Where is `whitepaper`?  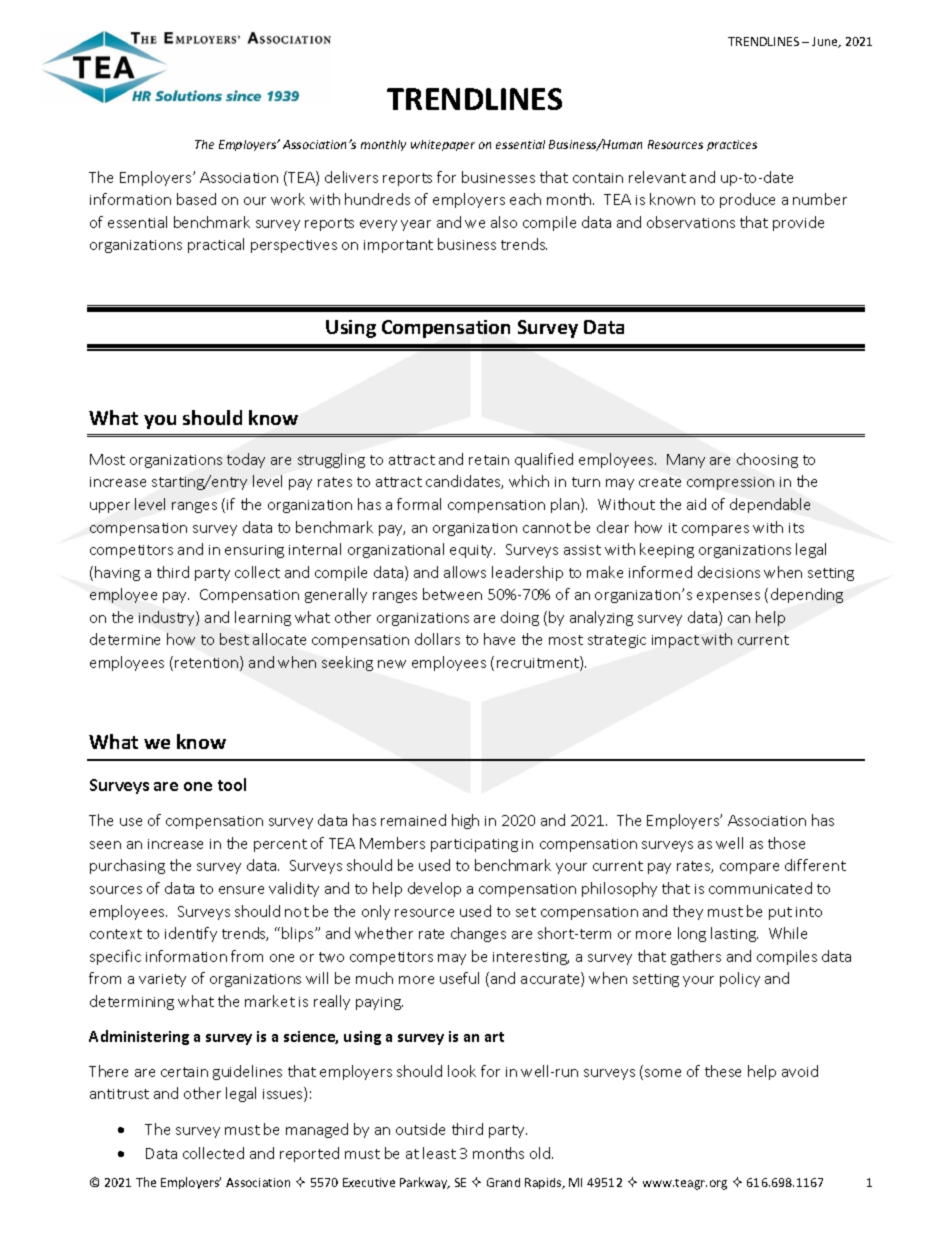 whitepaper is located at coordinates (443, 145).
